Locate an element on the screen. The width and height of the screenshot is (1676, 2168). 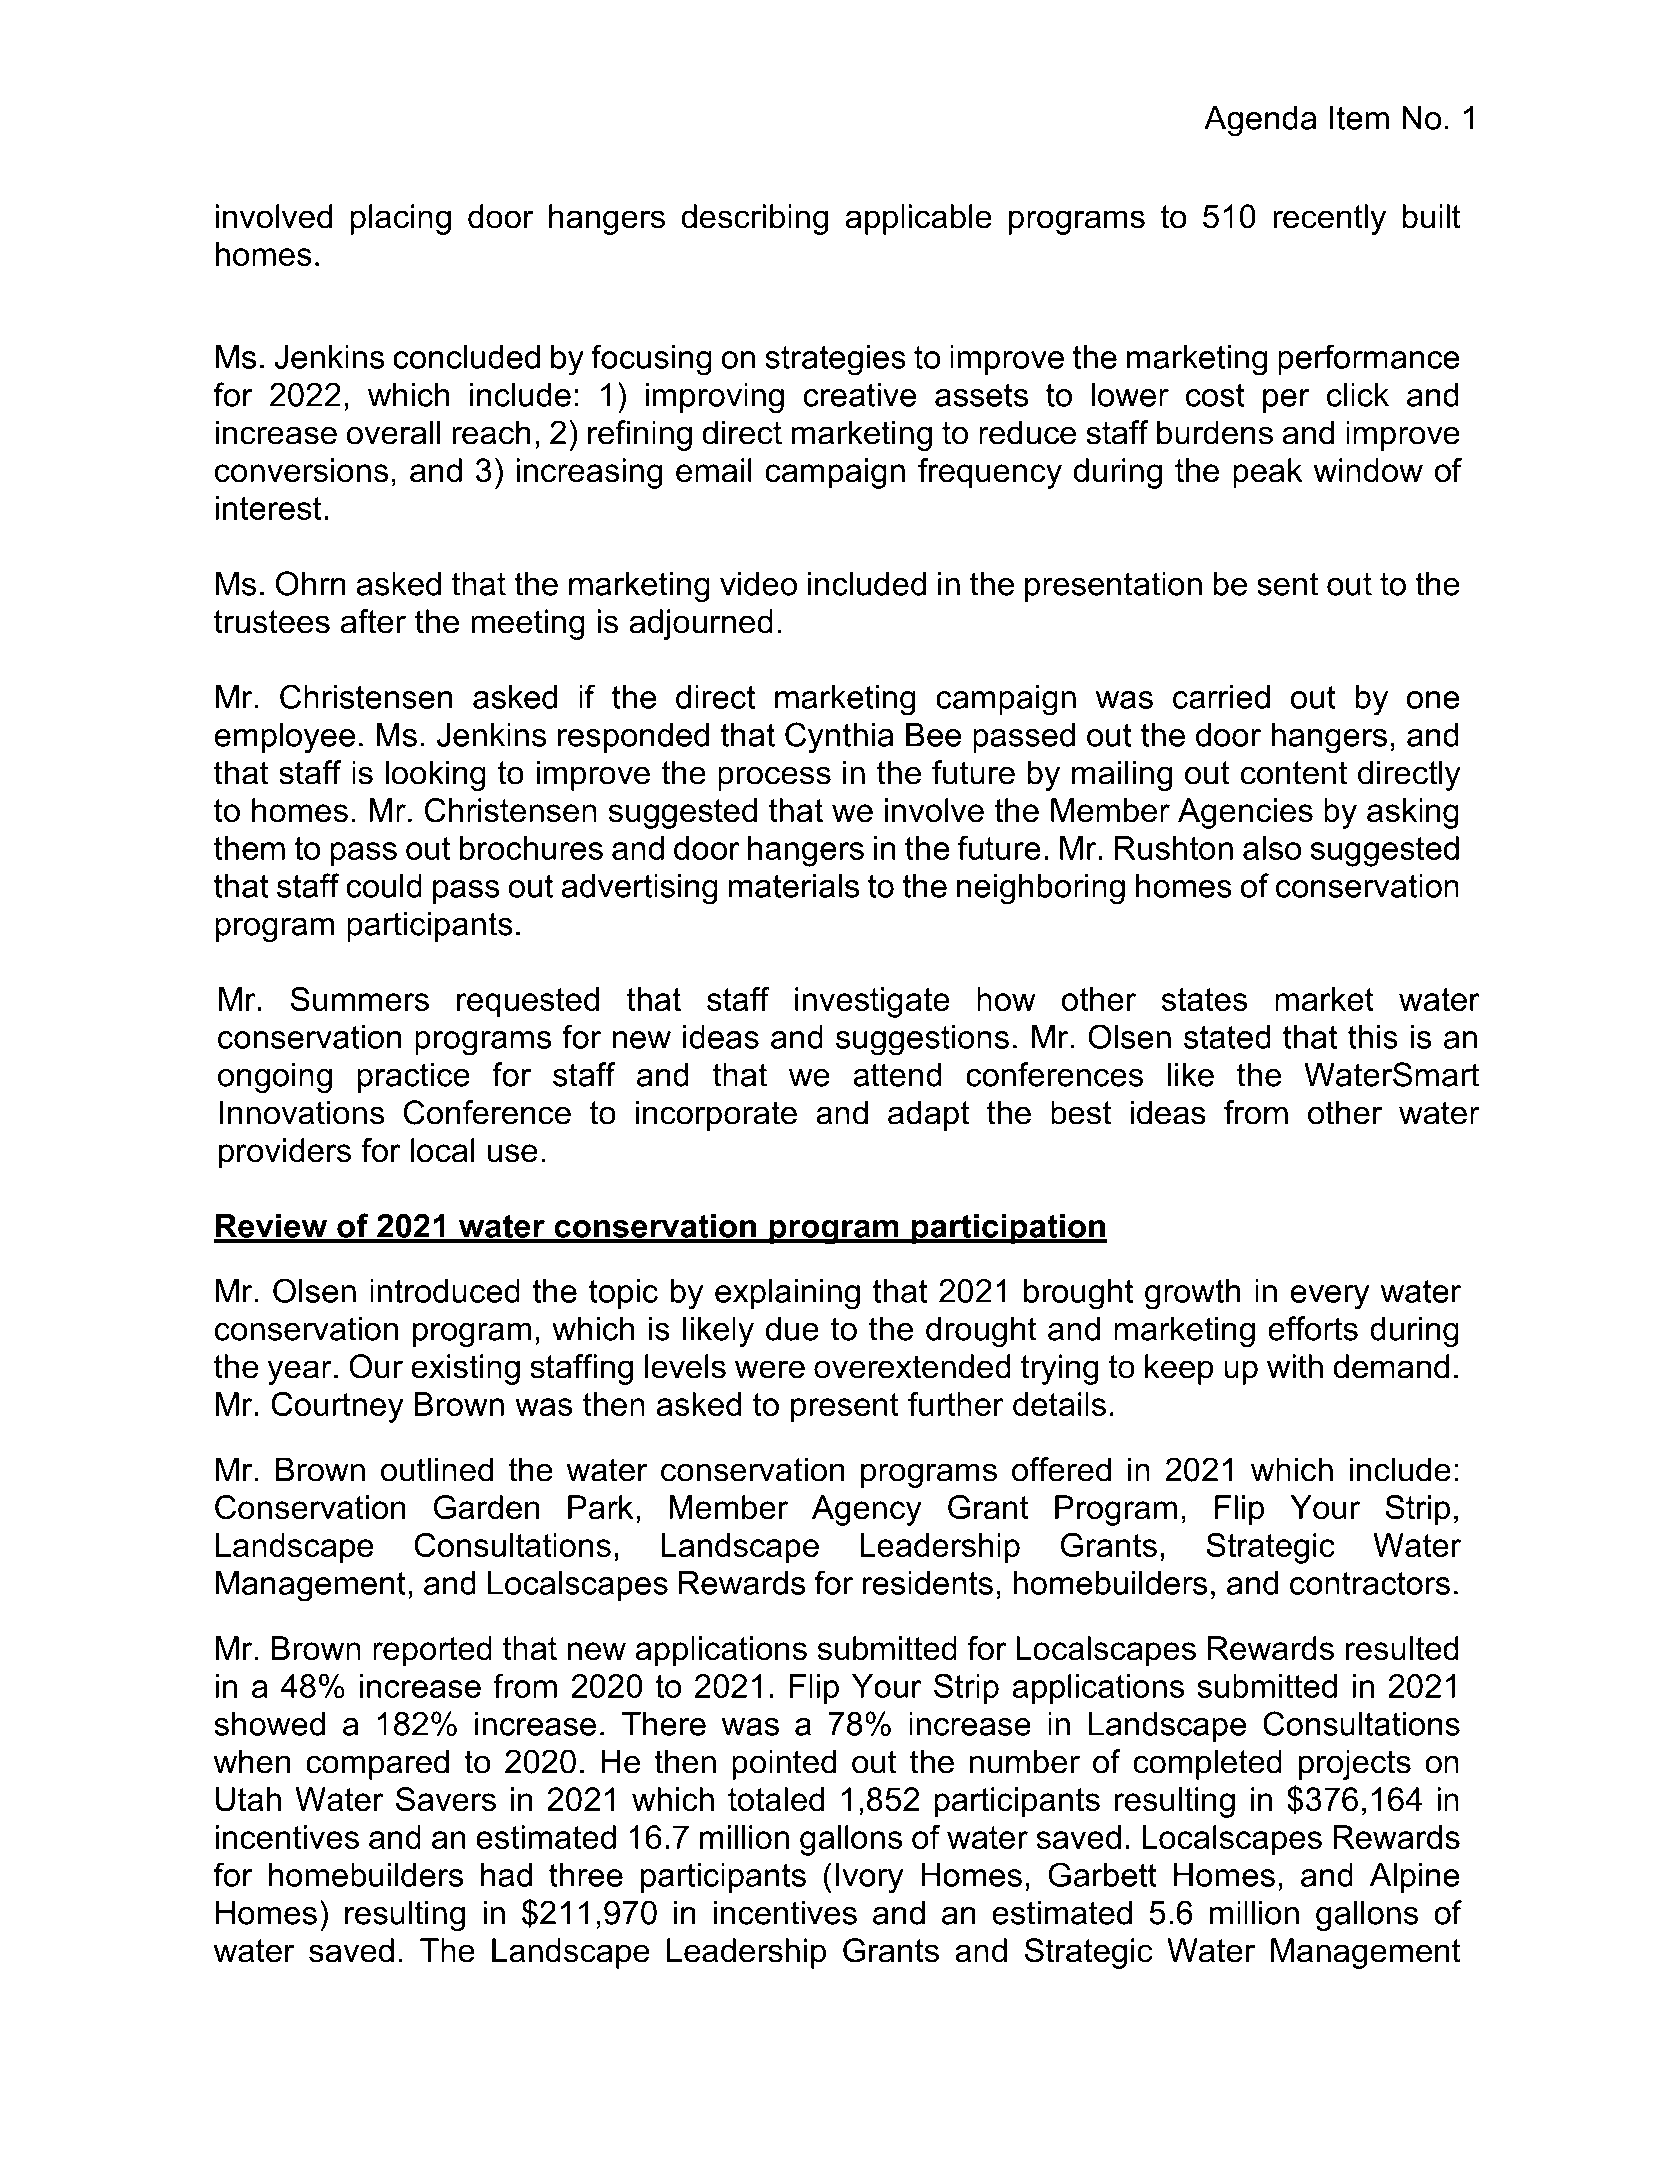
Savers is located at coordinates (446, 1799).
